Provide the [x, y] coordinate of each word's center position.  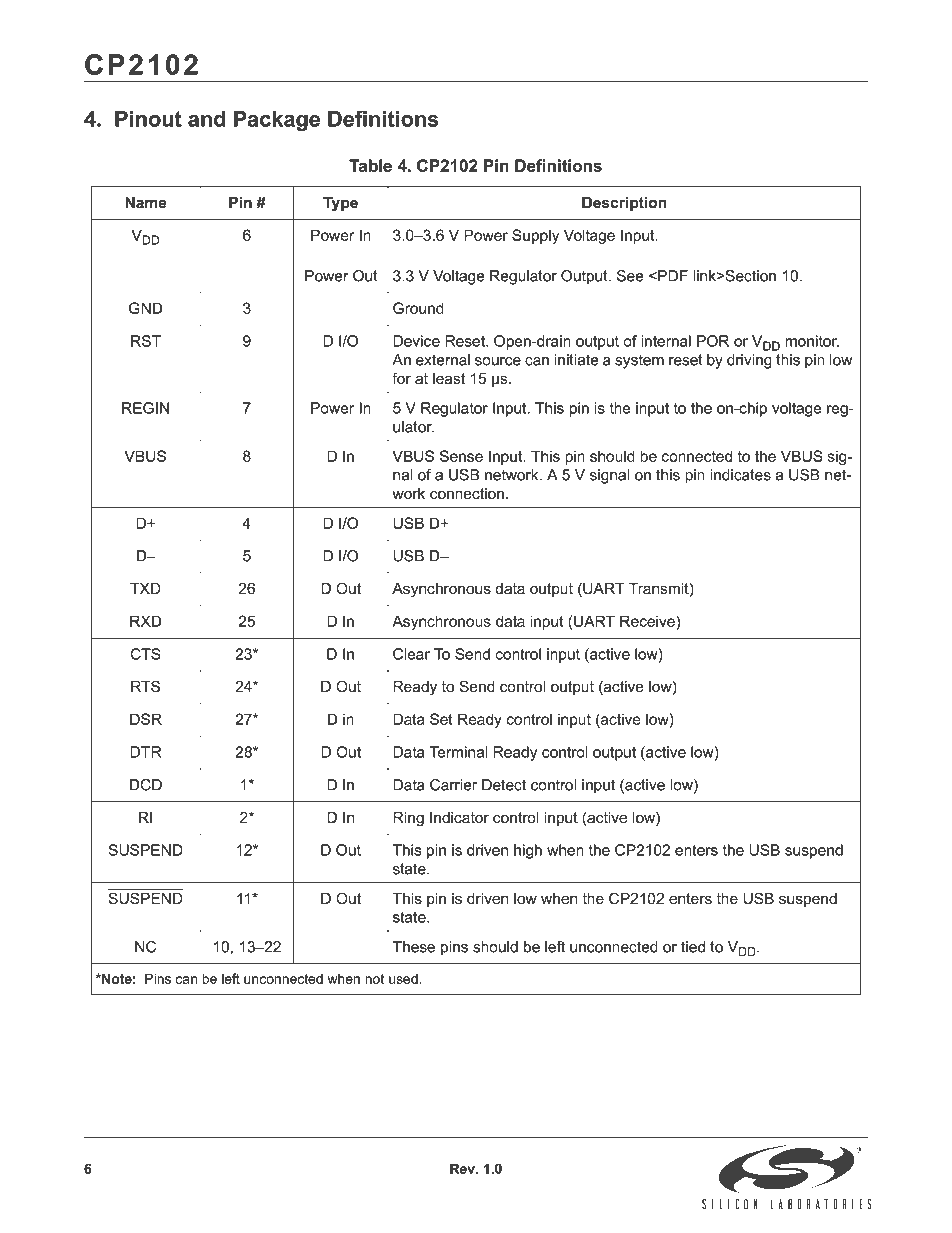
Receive [648, 622]
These [414, 947]
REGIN [145, 408]
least [449, 379]
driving [749, 361]
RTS [145, 686]
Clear [411, 654]
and [207, 119]
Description [624, 204]
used [403, 979]
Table [370, 165]
